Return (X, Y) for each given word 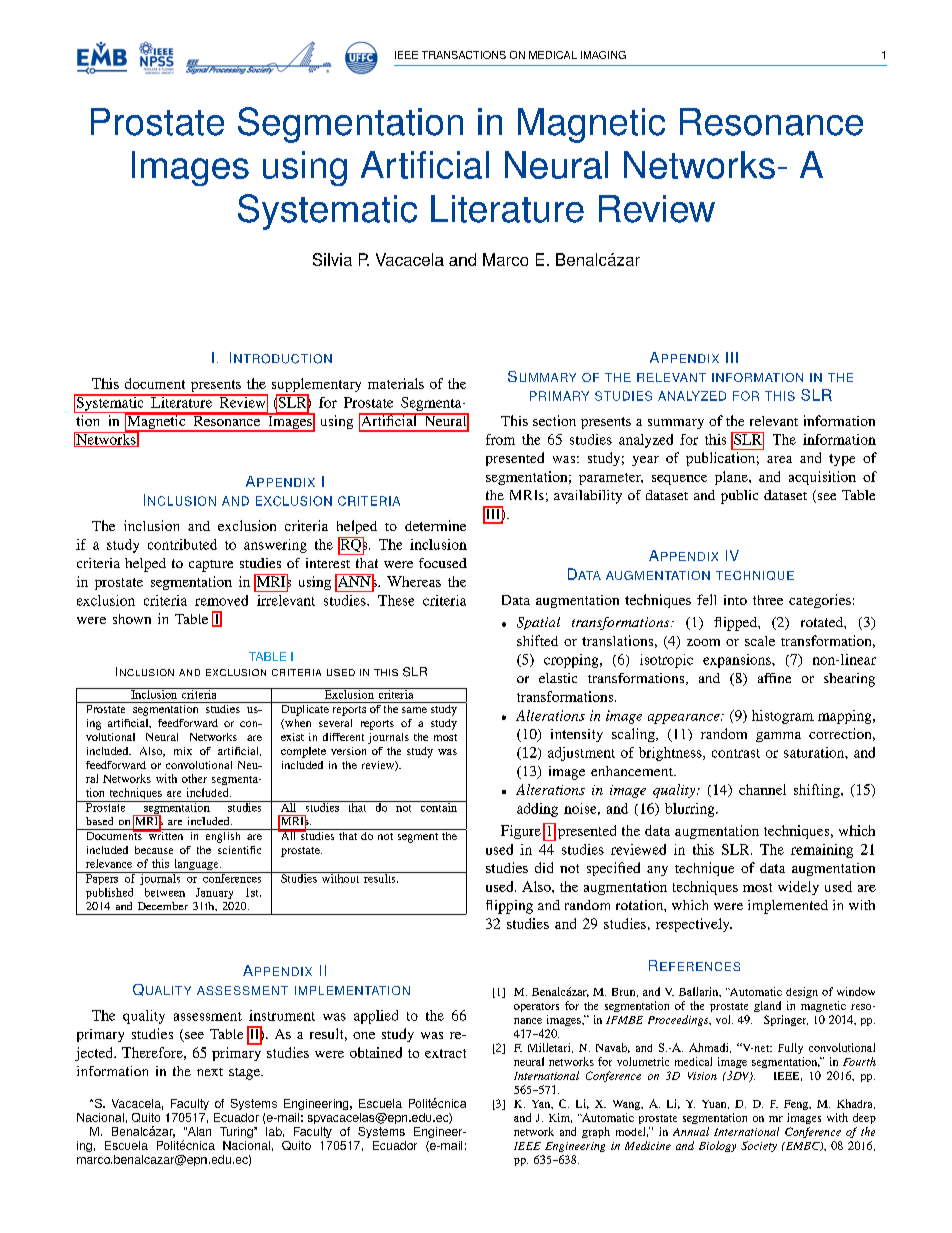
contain (438, 806)
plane (732, 478)
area (779, 459)
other (194, 778)
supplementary (316, 386)
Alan (198, 1131)
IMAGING (603, 55)
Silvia (332, 259)
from (500, 439)
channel (762, 789)
